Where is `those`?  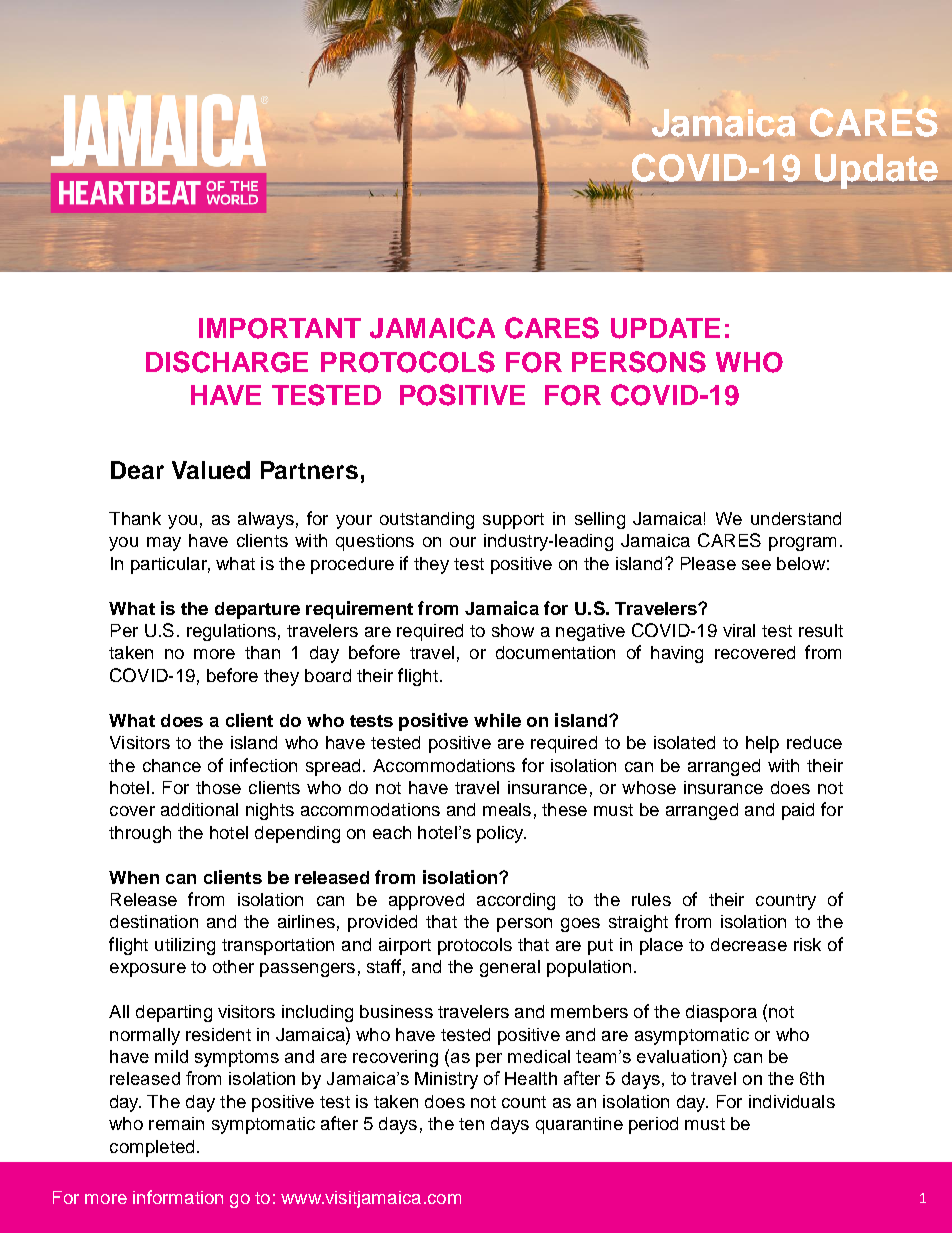 those is located at coordinates (218, 787).
